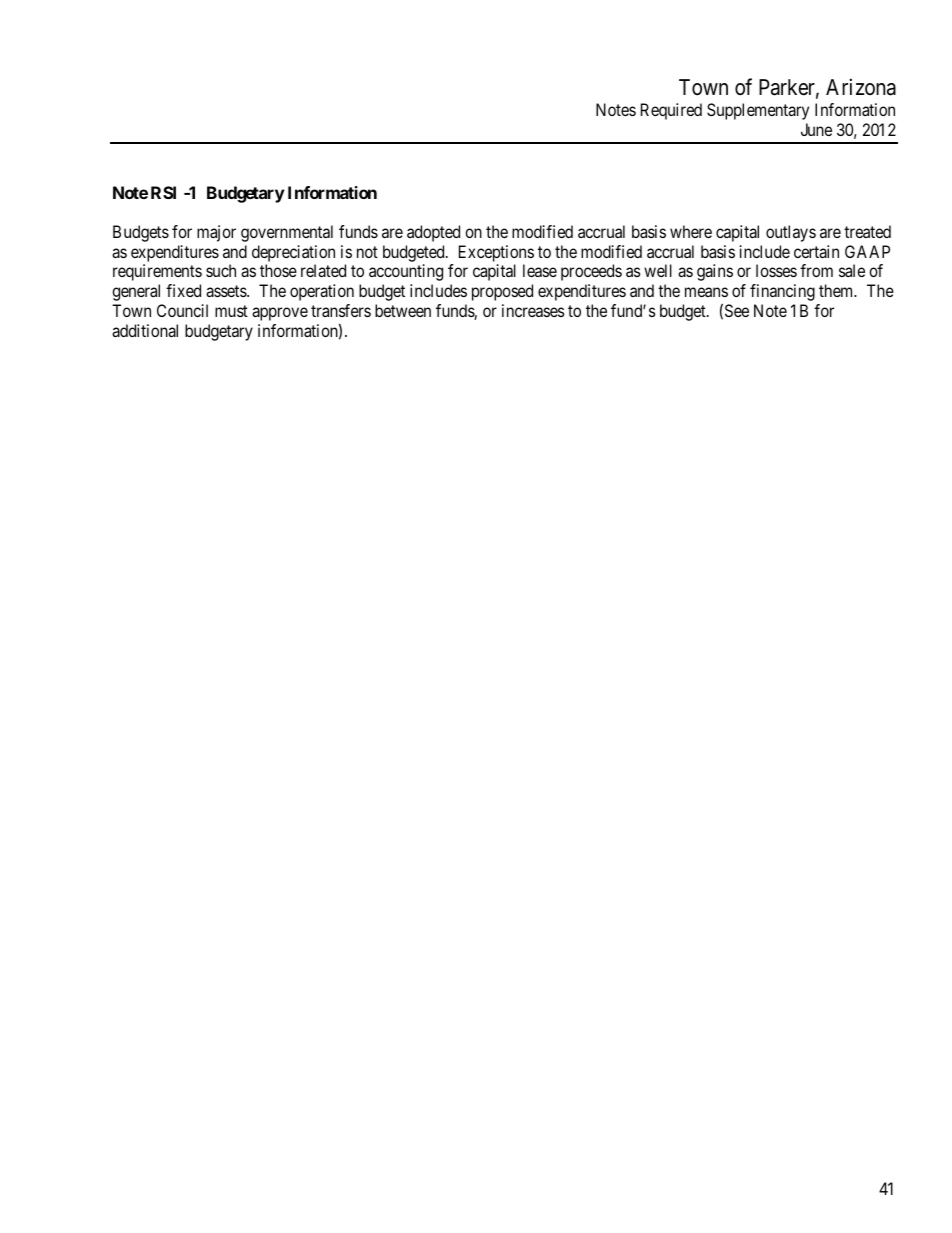 The image size is (952, 1233). I want to click on Supplementary, so click(758, 111).
